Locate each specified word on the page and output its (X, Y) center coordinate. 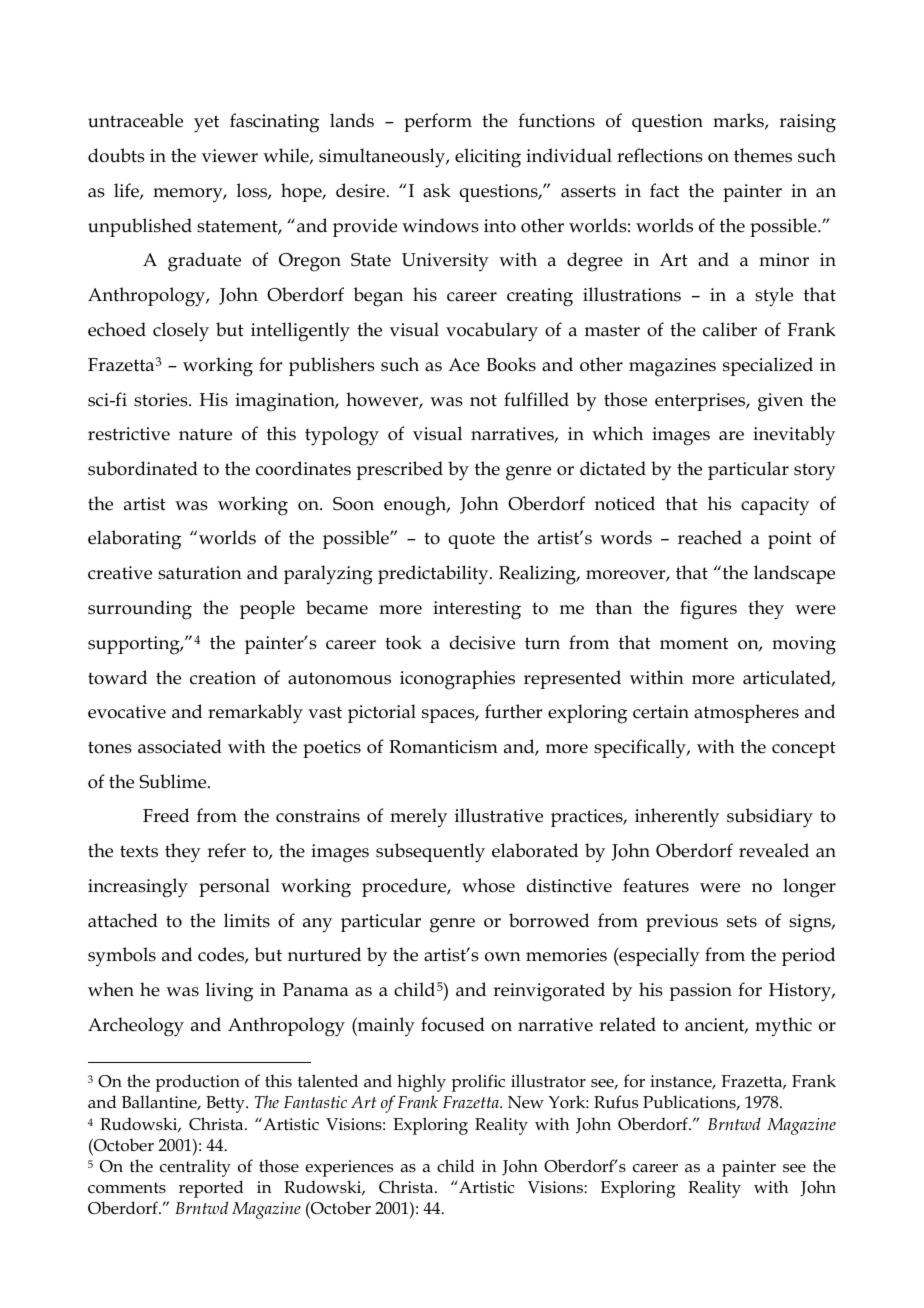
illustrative (499, 815)
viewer (230, 156)
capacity (775, 506)
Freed (166, 815)
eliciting (488, 158)
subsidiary (770, 818)
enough (416, 506)
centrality (195, 1168)
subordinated (143, 468)
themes (763, 155)
